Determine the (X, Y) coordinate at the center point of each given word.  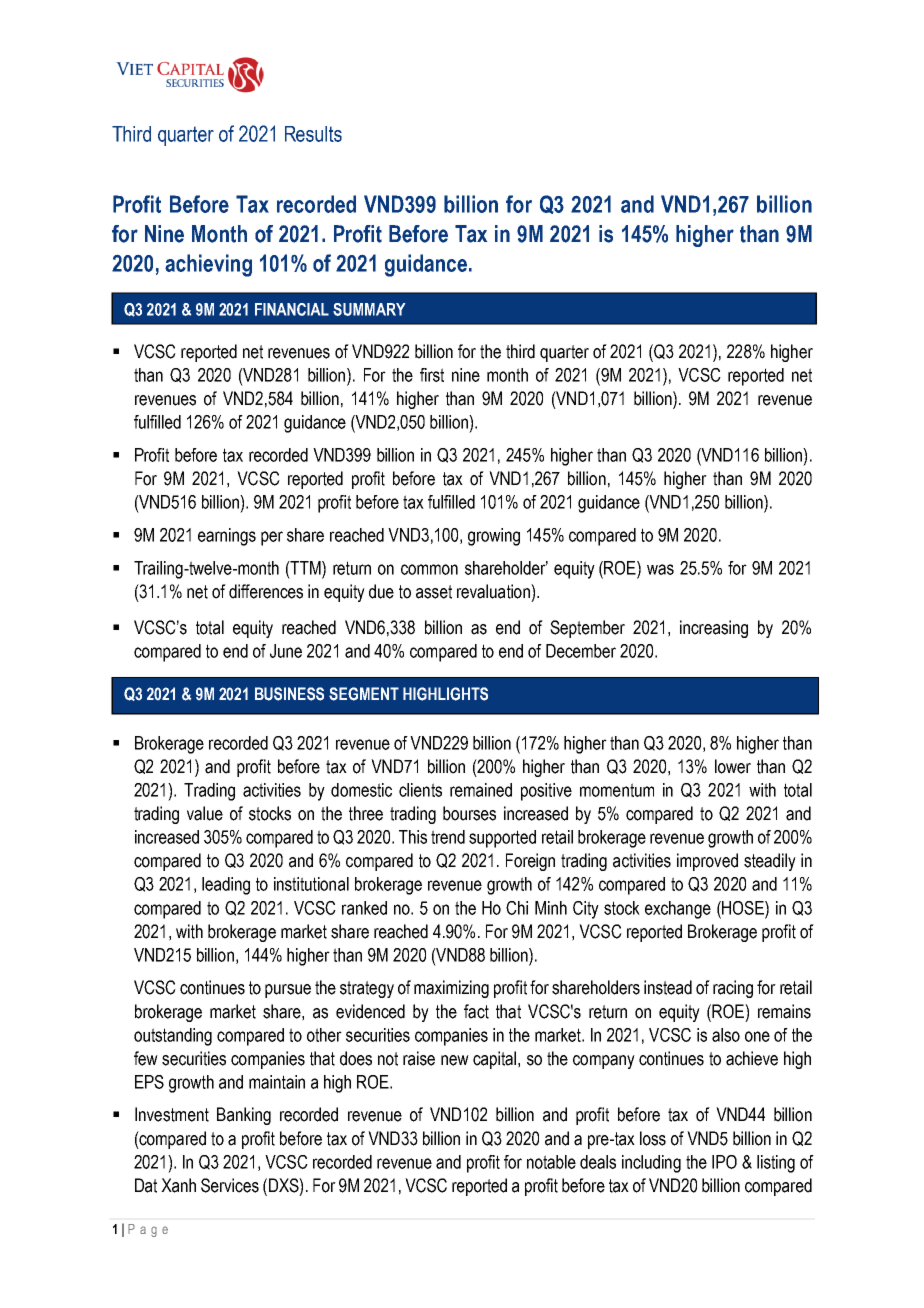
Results (313, 134)
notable (551, 1162)
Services (230, 1185)
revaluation (494, 591)
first (432, 375)
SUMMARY (369, 309)
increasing (714, 629)
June (286, 651)
